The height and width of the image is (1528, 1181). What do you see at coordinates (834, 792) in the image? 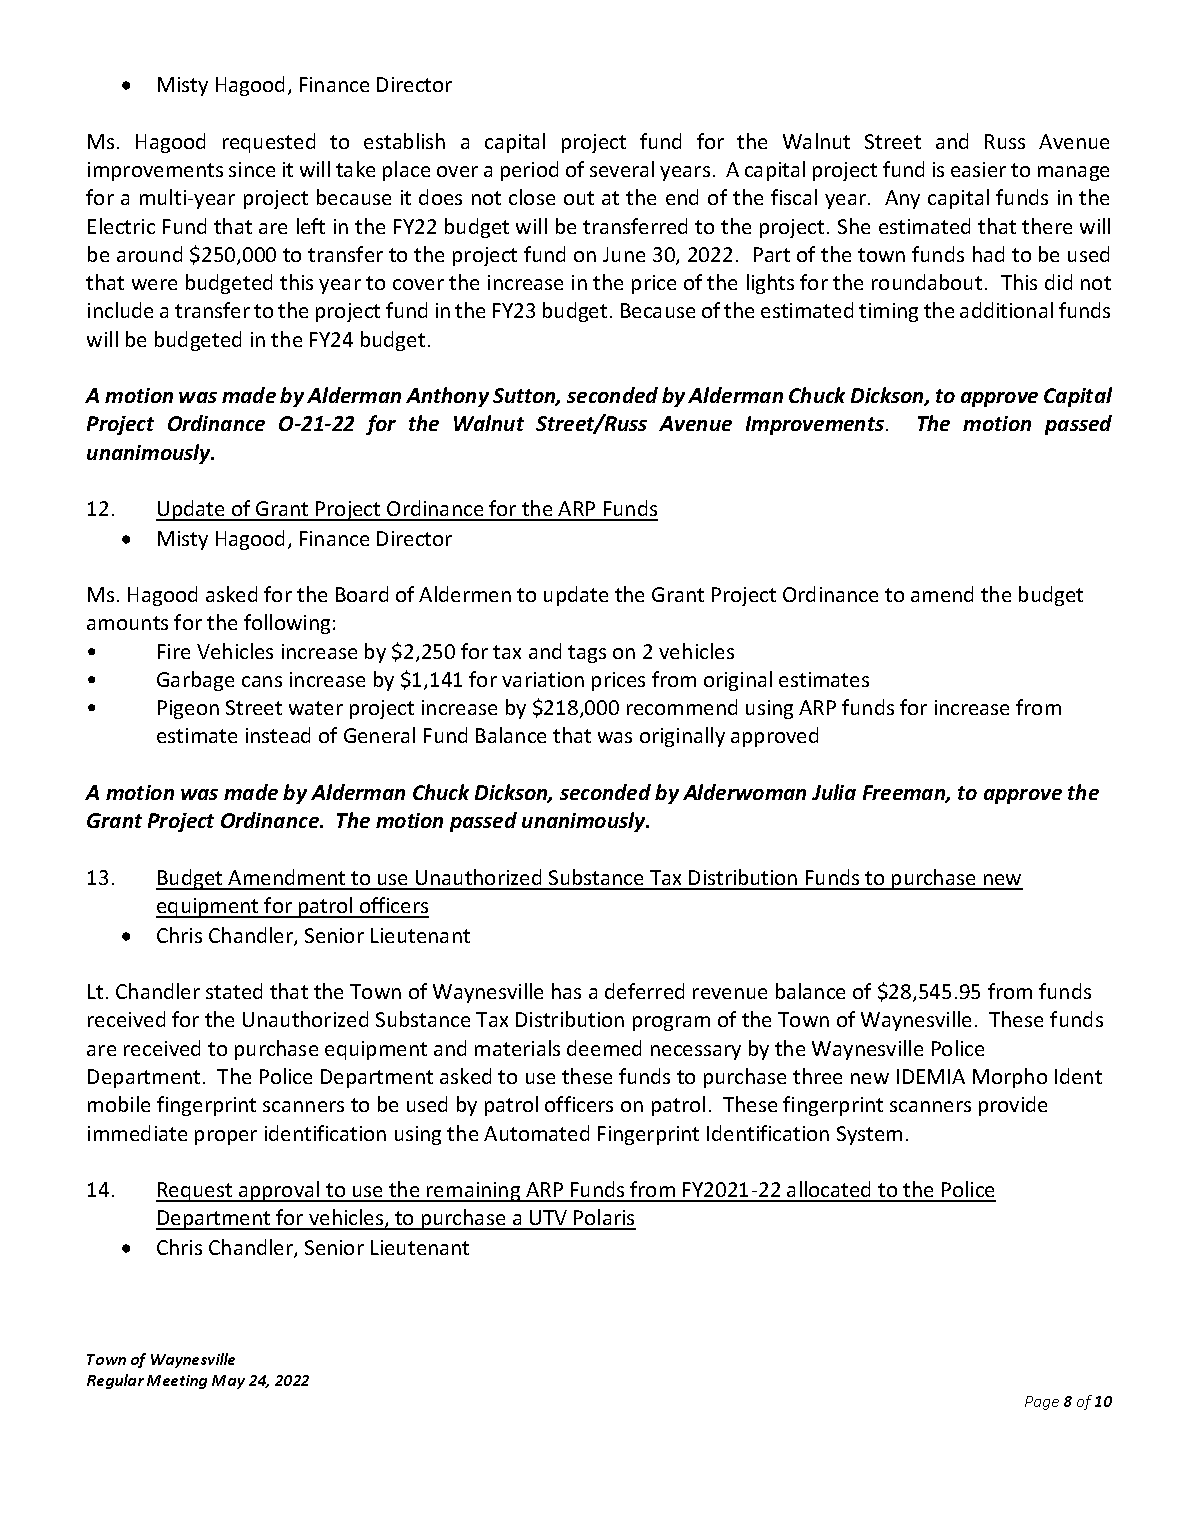
I see `Julia` at bounding box center [834, 792].
